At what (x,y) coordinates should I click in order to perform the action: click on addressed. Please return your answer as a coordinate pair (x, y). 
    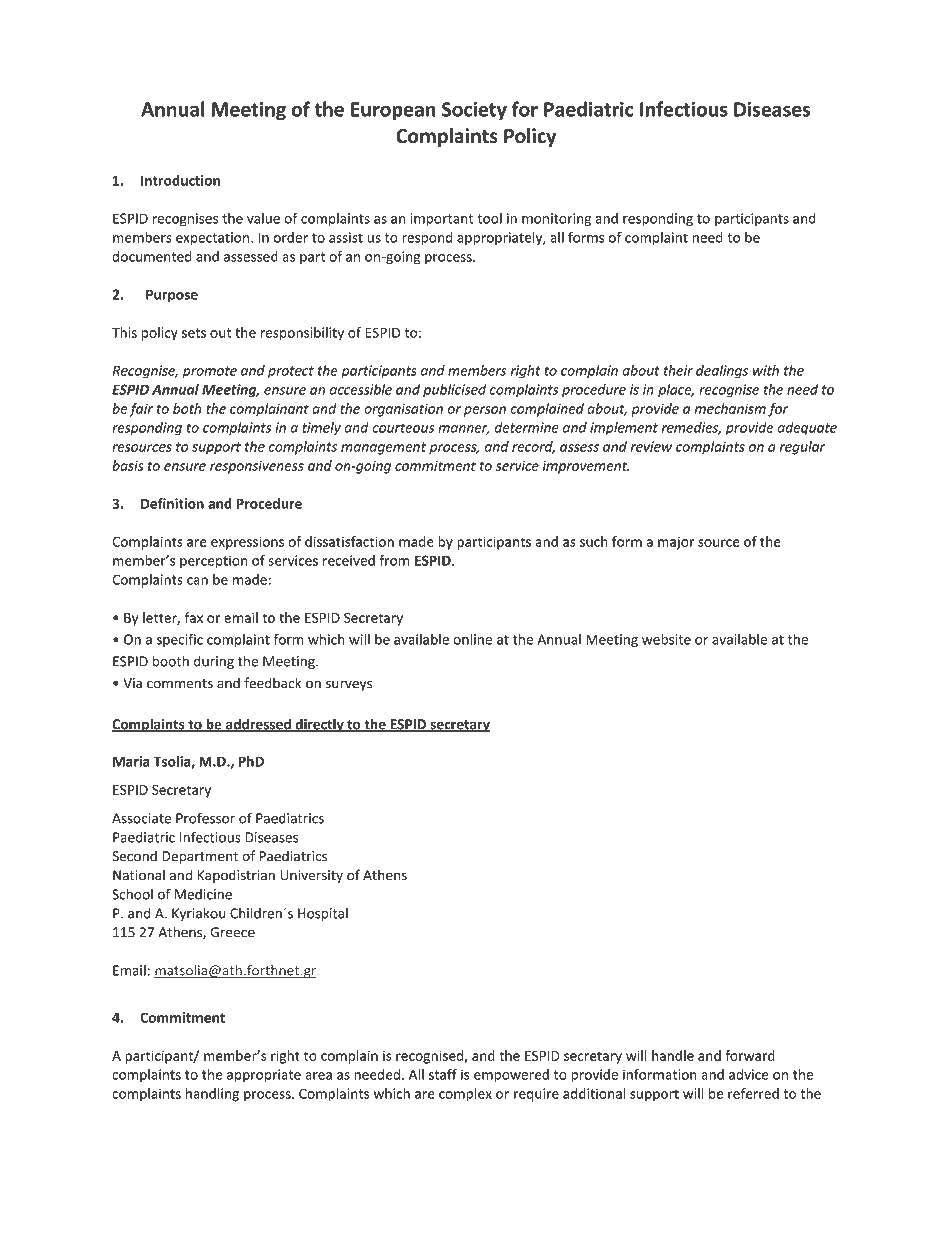
    Looking at the image, I should click on (258, 725).
